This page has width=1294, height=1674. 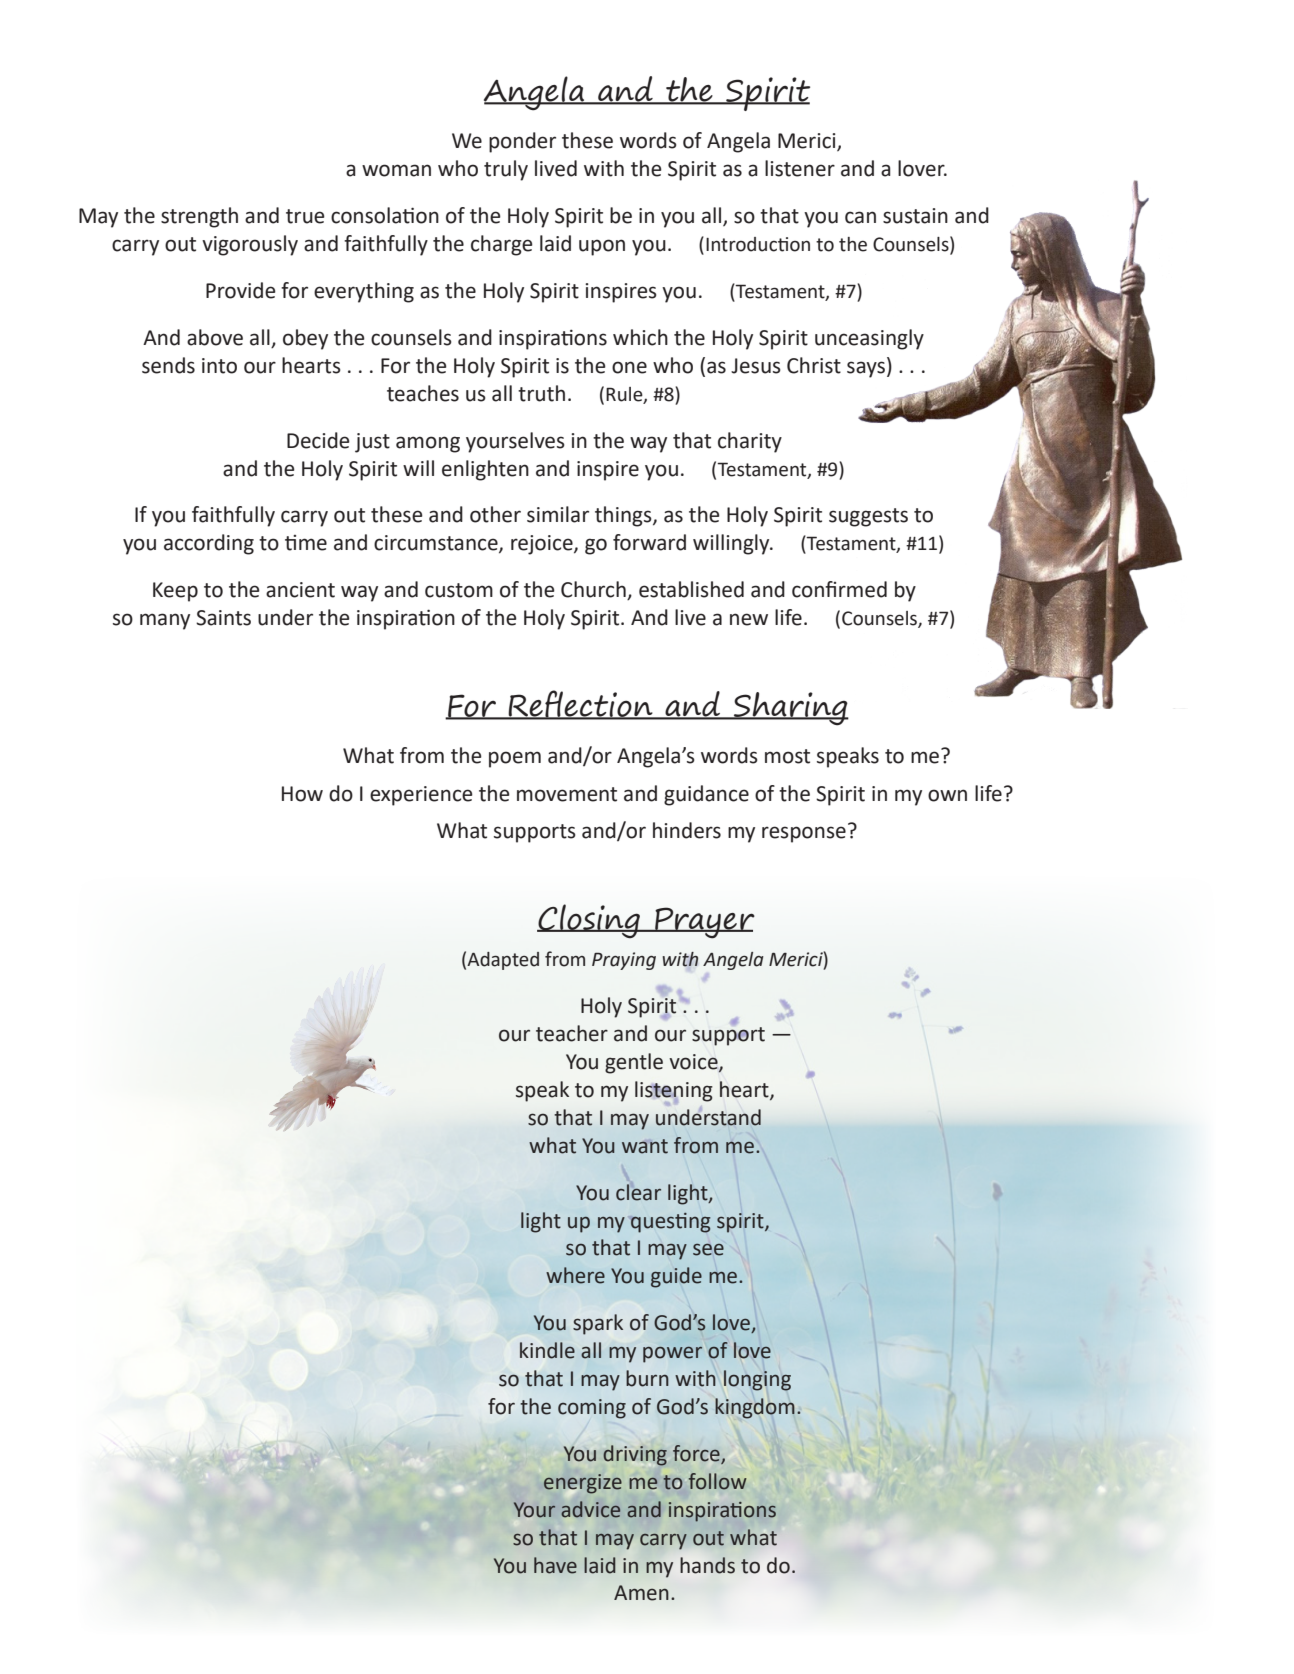 What do you see at coordinates (302, 794) in the page?
I see `How` at bounding box center [302, 794].
